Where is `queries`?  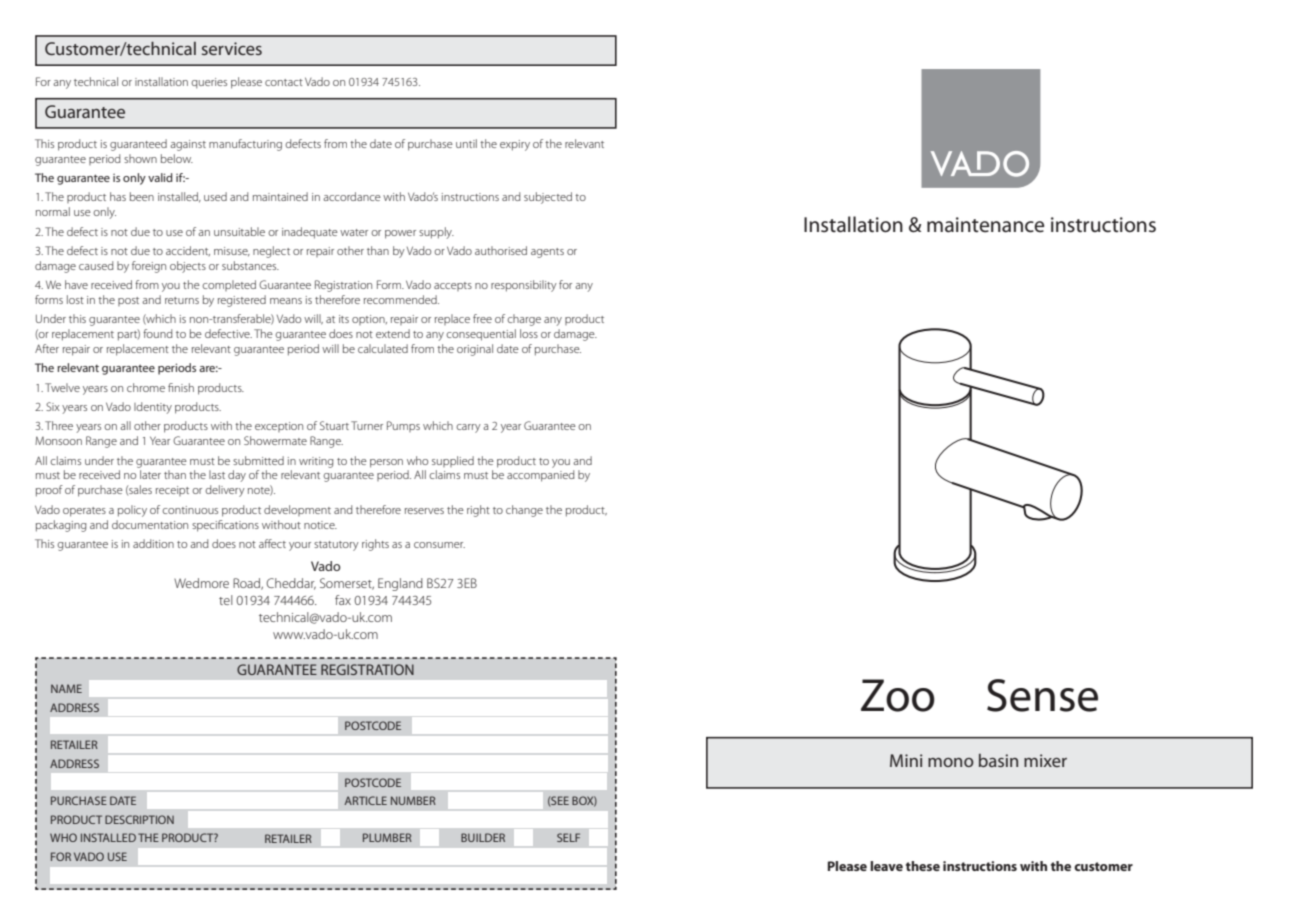 queries is located at coordinates (209, 83).
